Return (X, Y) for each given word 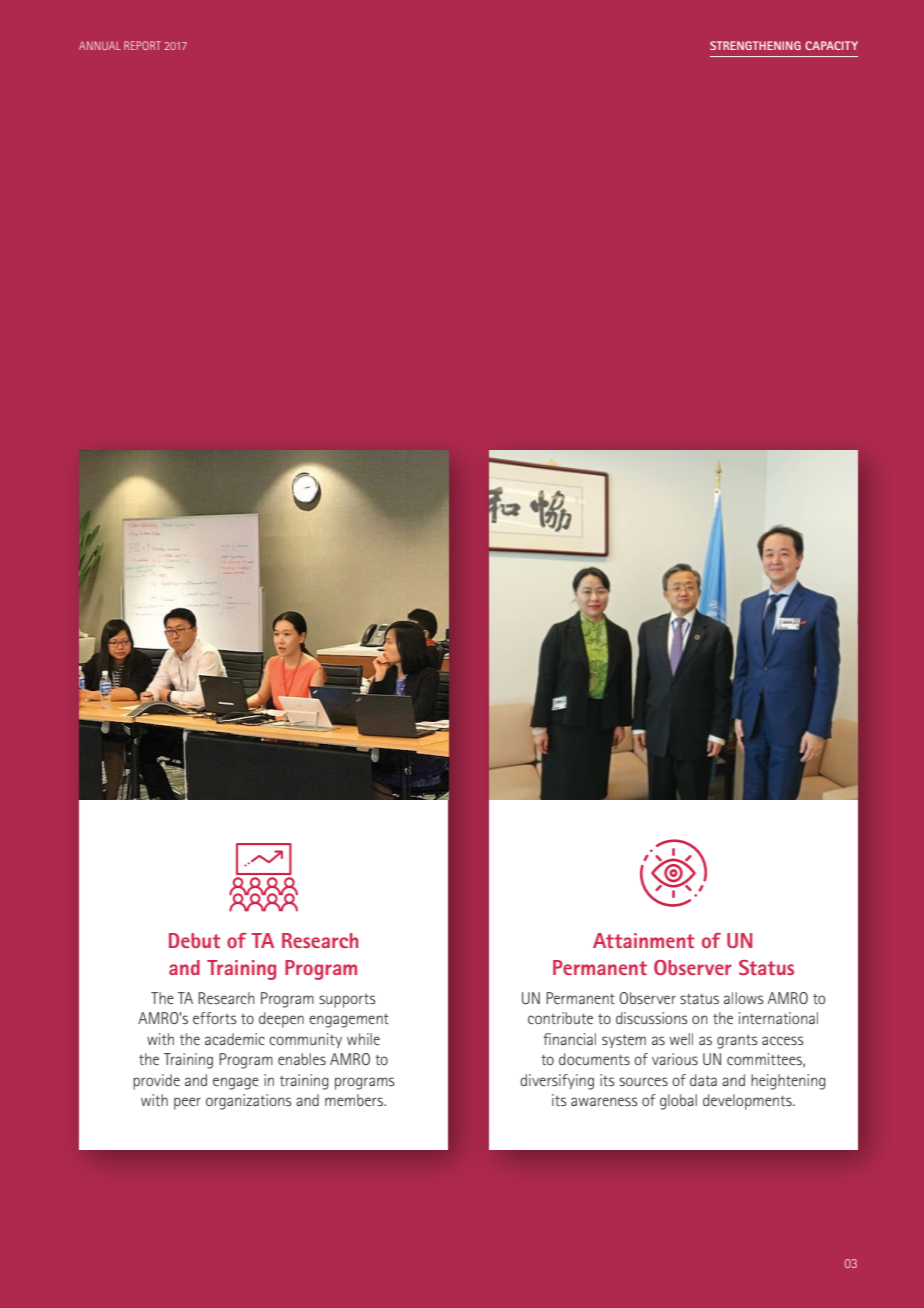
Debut (195, 940)
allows (744, 998)
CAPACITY (831, 45)
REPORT (142, 45)
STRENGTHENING (755, 45)
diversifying (557, 1082)
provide (156, 1082)
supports (347, 1001)
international (778, 1018)
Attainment (644, 940)
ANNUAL (100, 45)
